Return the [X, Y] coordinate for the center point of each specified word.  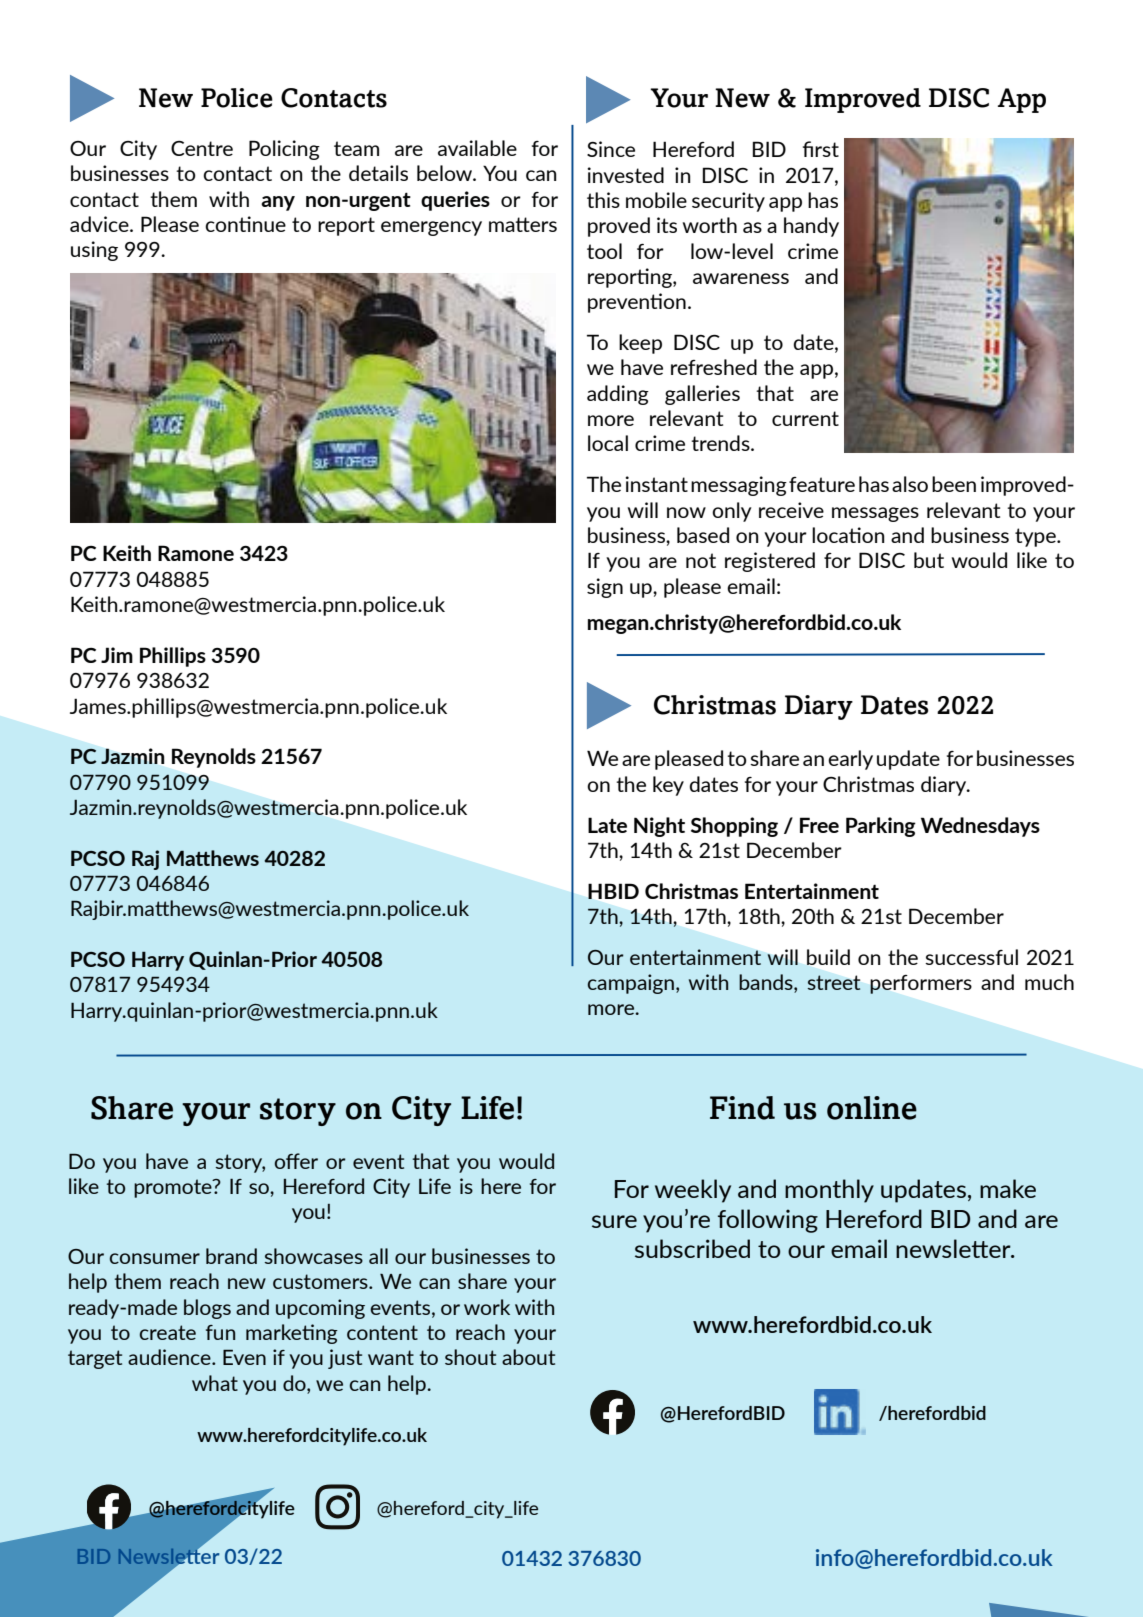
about [528, 1357]
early [850, 760]
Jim [117, 655]
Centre [202, 148]
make [1008, 1188]
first [821, 149]
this [603, 200]
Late [607, 825]
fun [220, 1332]
